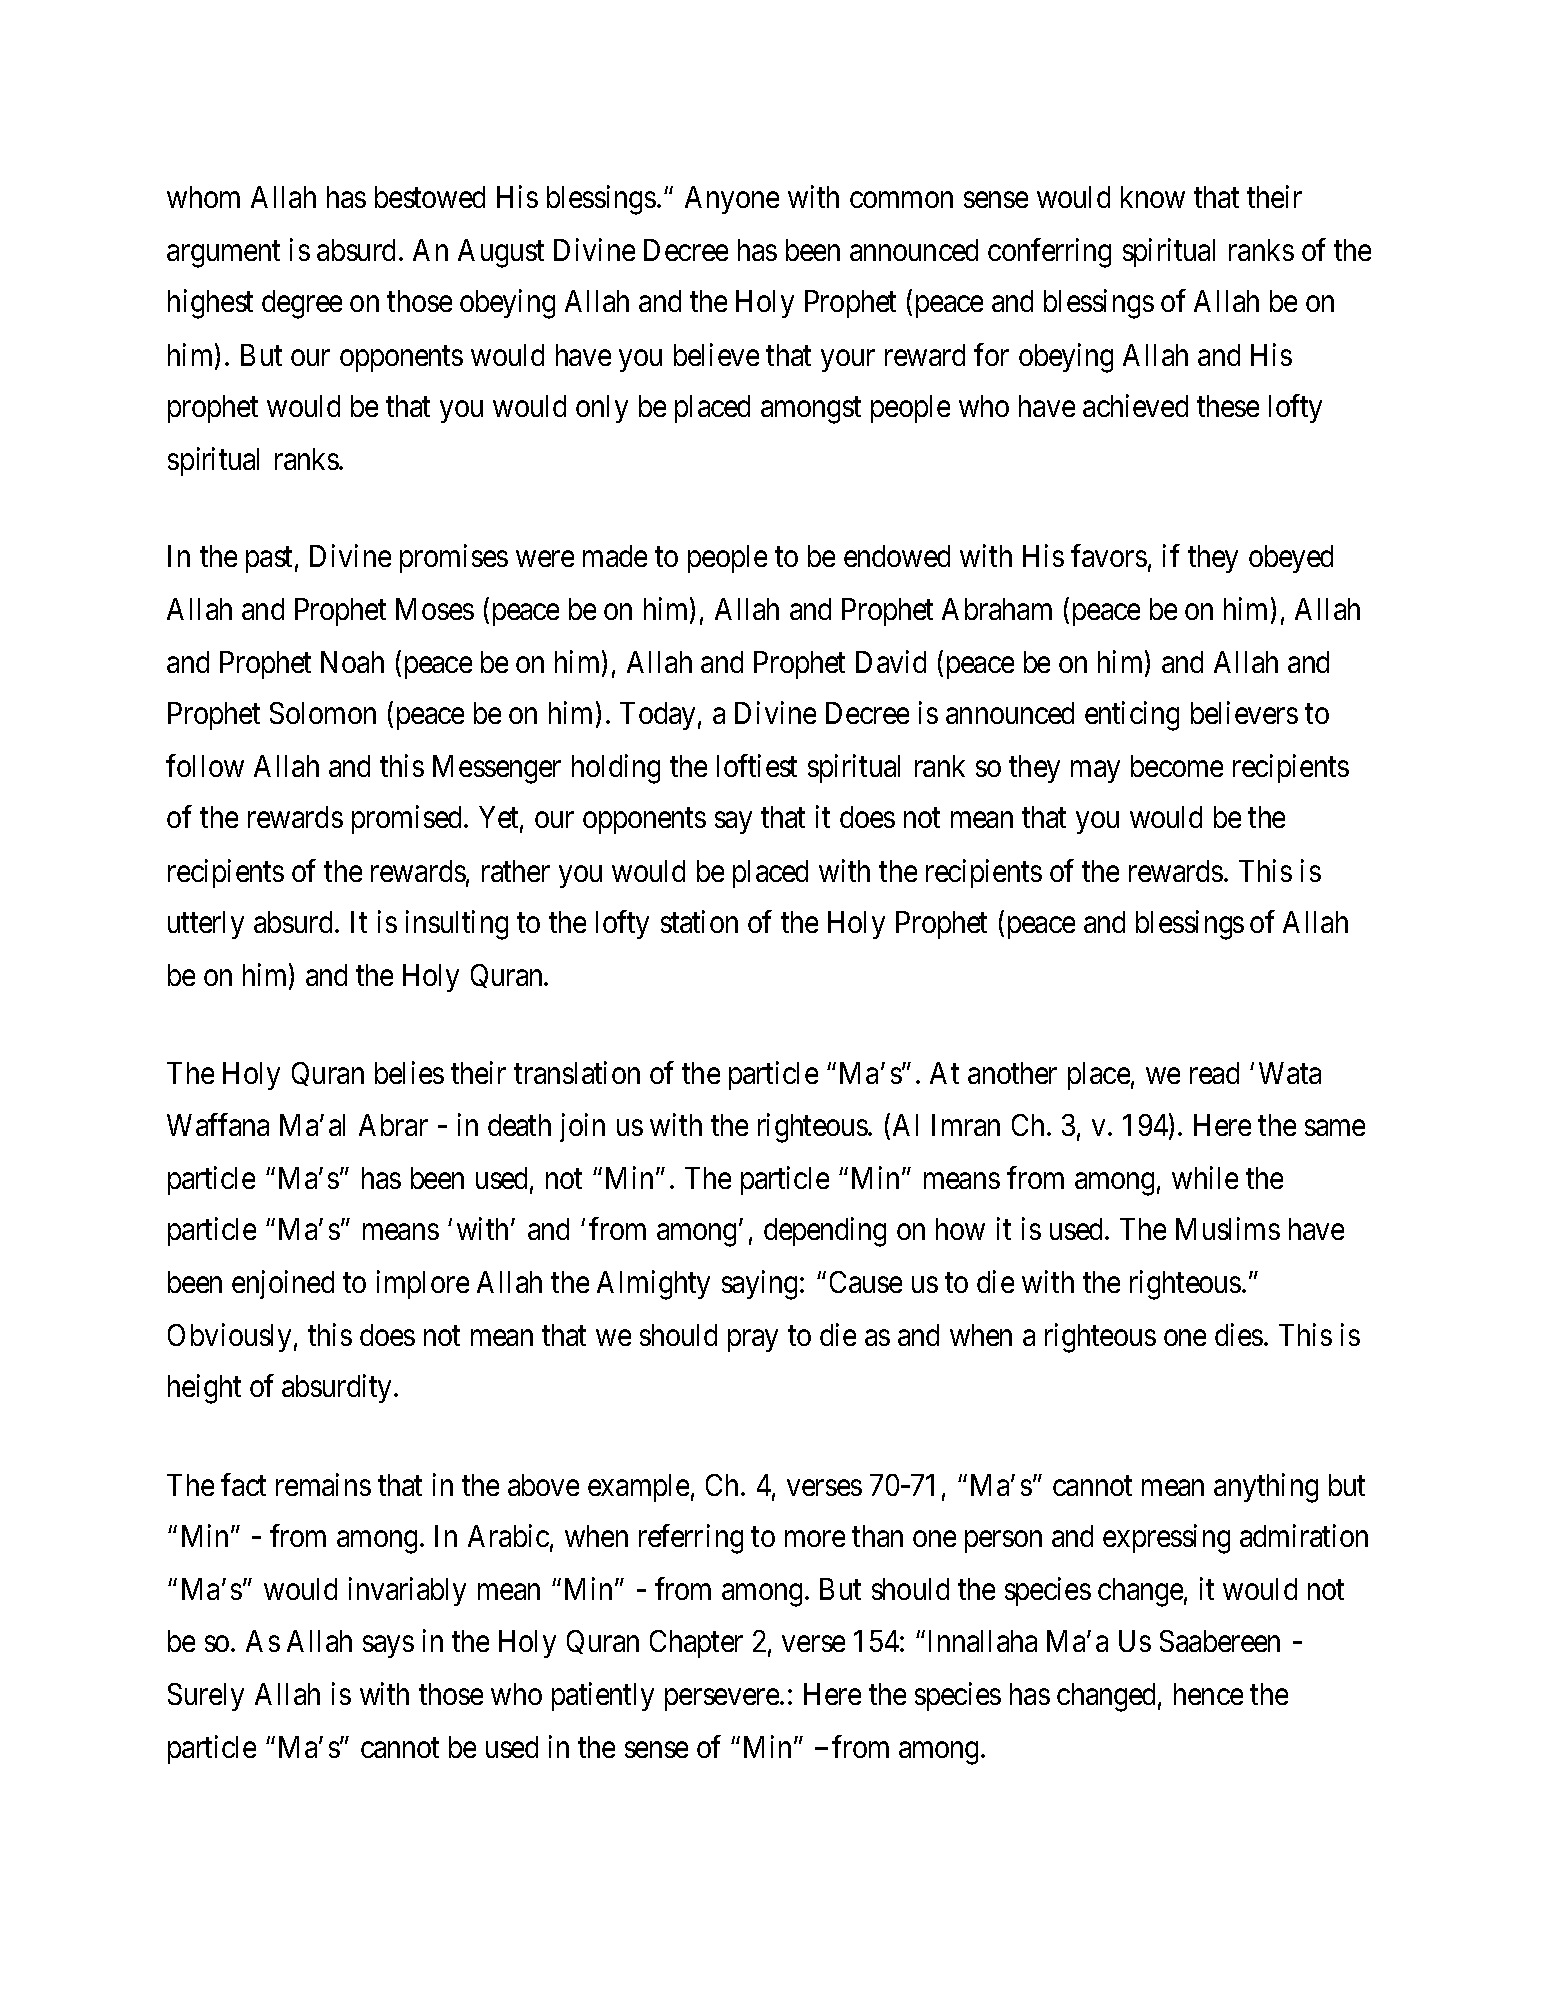 The width and height of the screenshot is (1548, 2003). What do you see at coordinates (423, 1284) in the screenshot?
I see `implore` at bounding box center [423, 1284].
